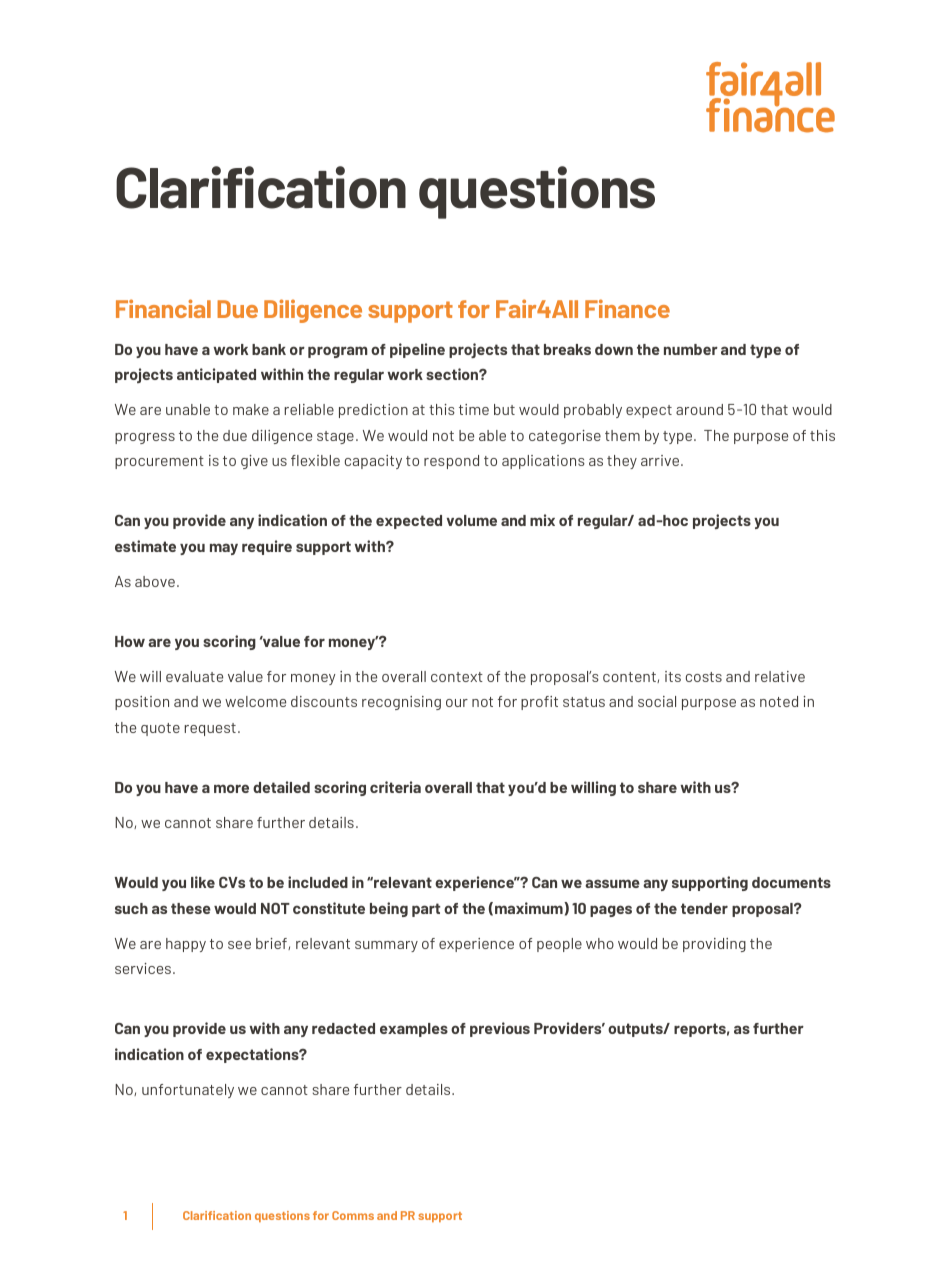  What do you see at coordinates (386, 946) in the document?
I see `summary` at bounding box center [386, 946].
